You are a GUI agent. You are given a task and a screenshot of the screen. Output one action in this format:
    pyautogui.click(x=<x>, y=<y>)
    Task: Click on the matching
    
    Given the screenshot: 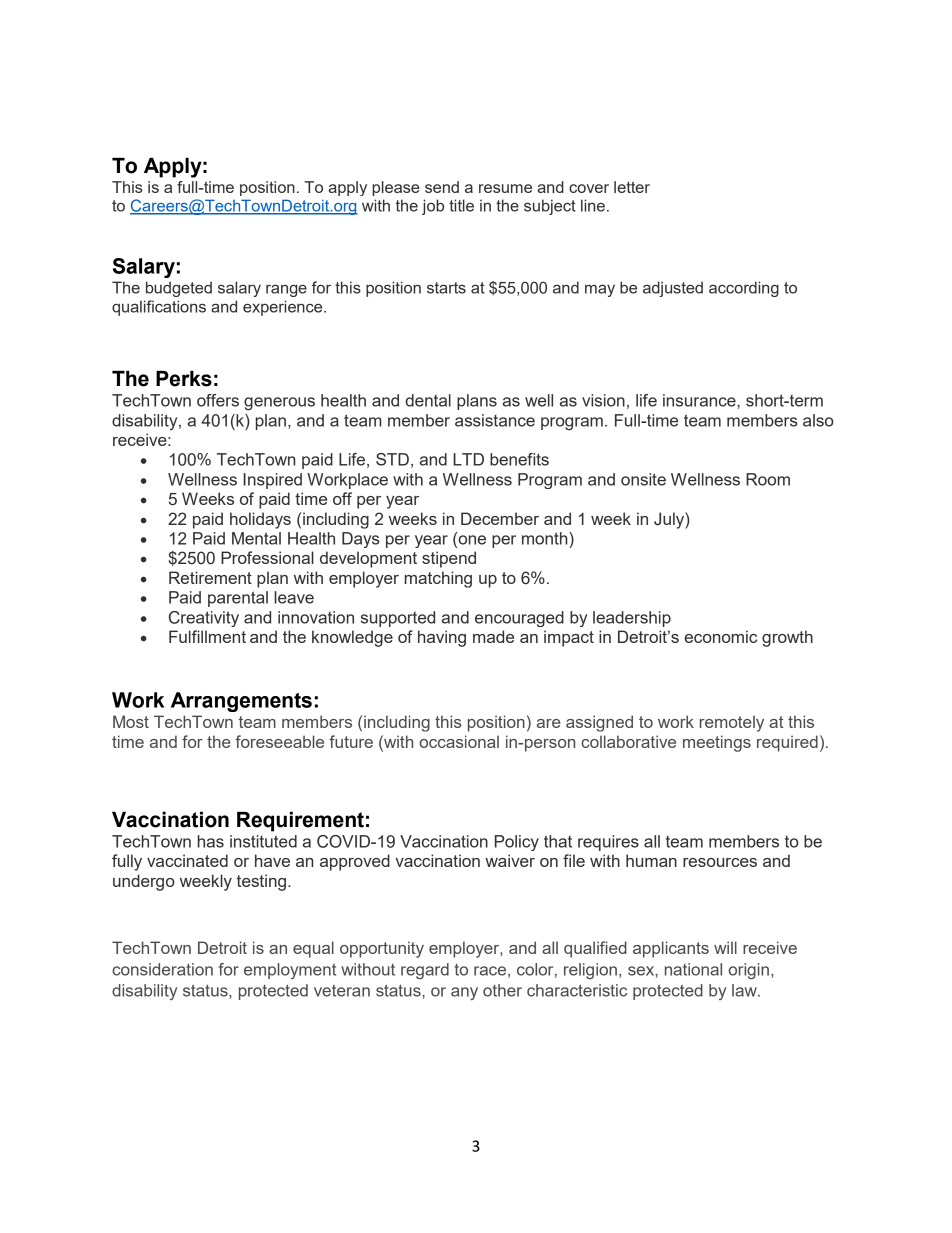 What is the action you would take?
    pyautogui.click(x=438, y=579)
